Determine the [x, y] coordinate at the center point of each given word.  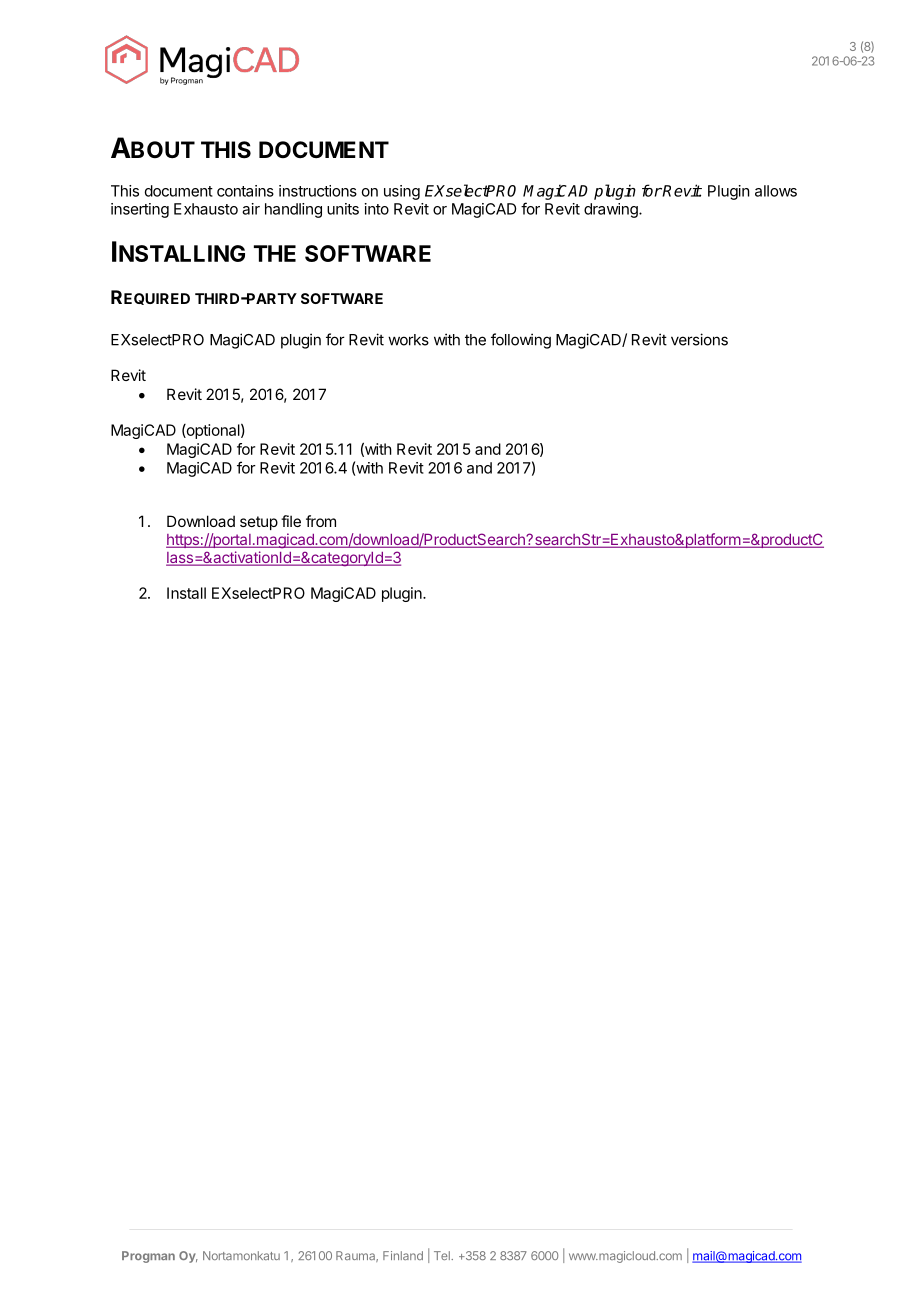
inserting [140, 210]
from [321, 521]
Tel [443, 1255]
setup [259, 523]
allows [776, 191]
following [521, 341]
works [408, 340]
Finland [403, 1255]
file [291, 521]
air [251, 209]
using [402, 192]
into [377, 209]
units [343, 209]
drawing [612, 210]
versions [699, 339]
